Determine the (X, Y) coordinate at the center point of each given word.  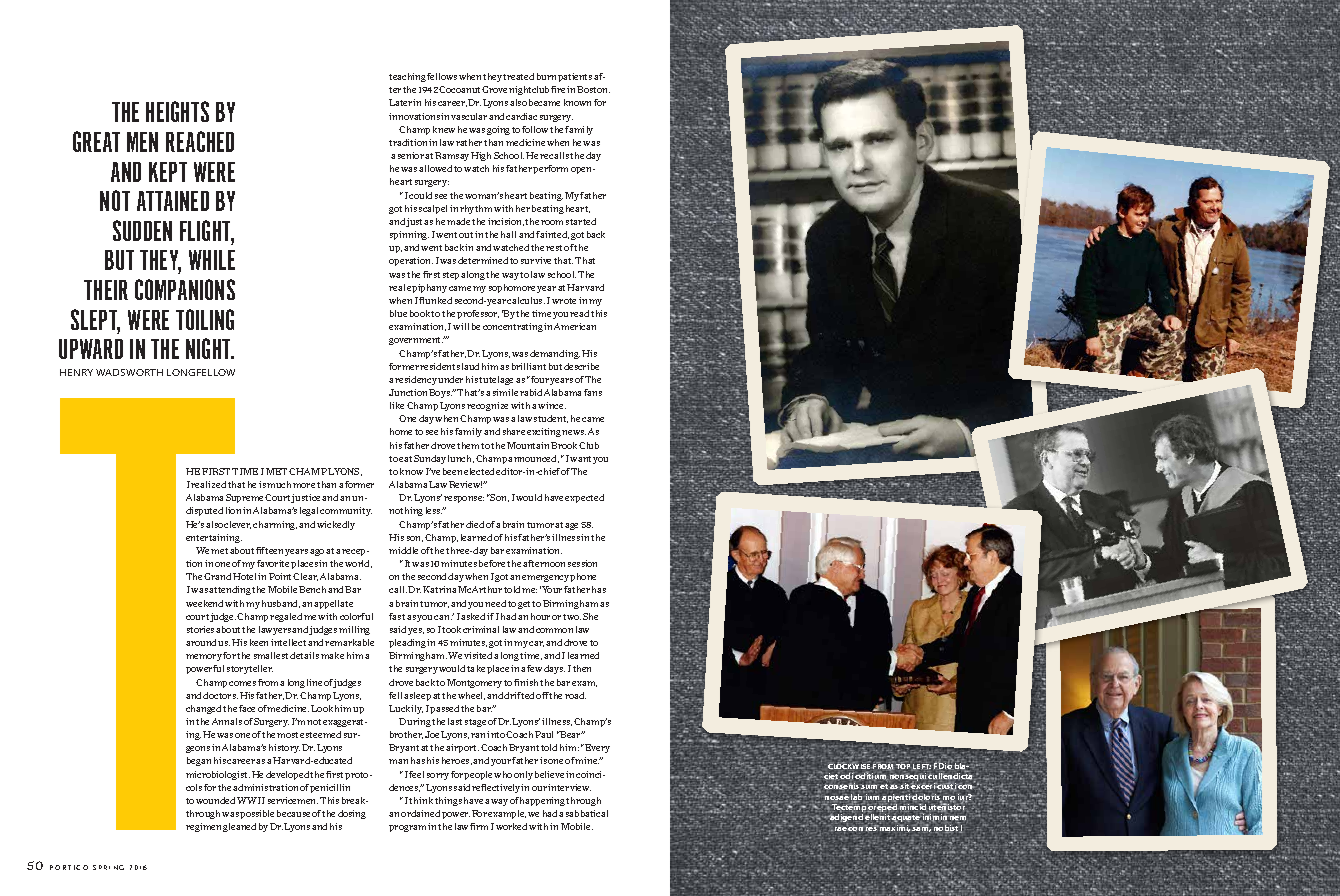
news (574, 432)
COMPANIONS (185, 289)
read (579, 313)
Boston (593, 89)
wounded (215, 800)
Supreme (246, 498)
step (452, 276)
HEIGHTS (177, 111)
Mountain (529, 445)
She (590, 616)
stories (200, 629)
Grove (494, 89)
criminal (481, 629)
